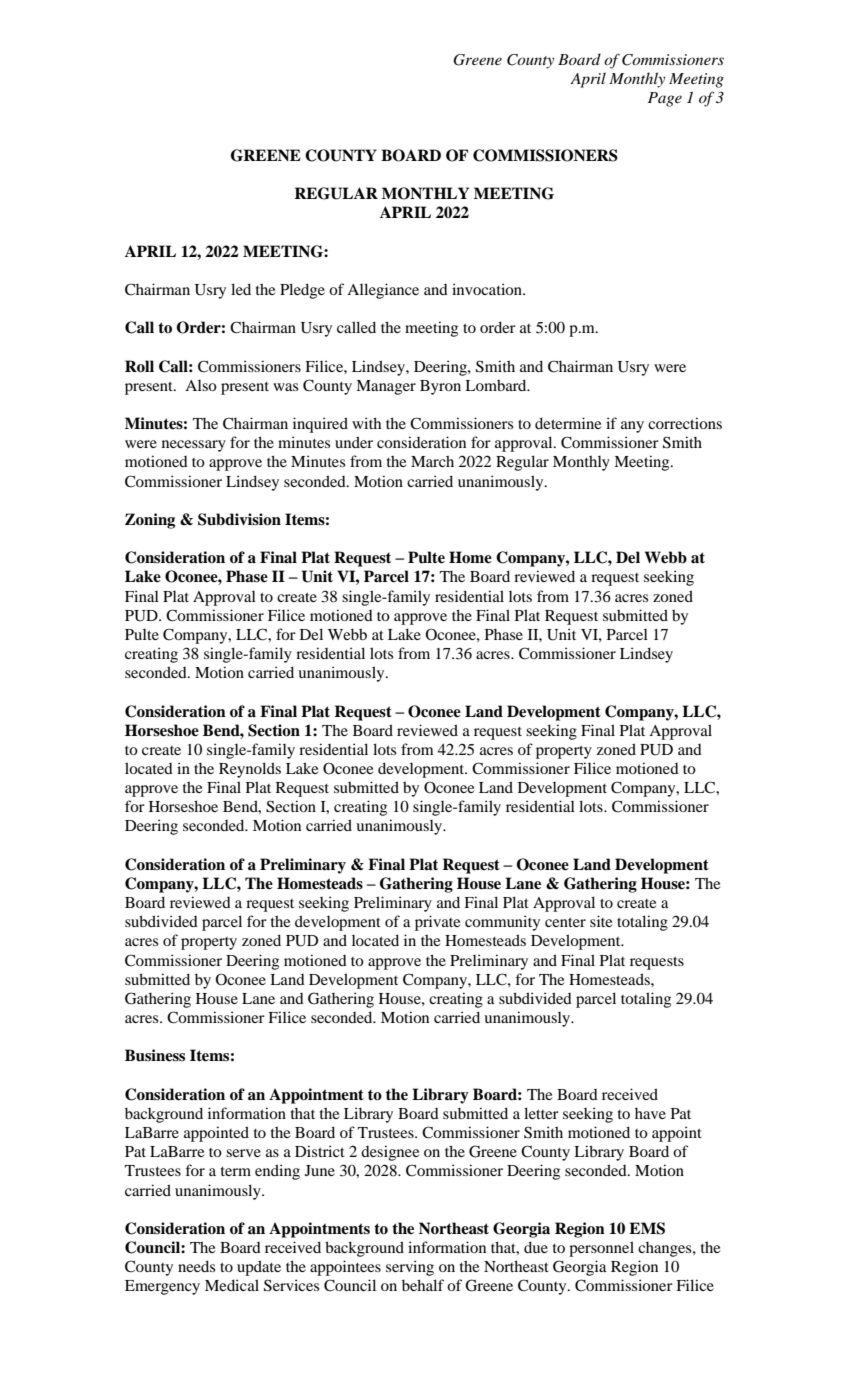  Describe the element at coordinates (665, 99) in the screenshot. I see `Page` at that location.
